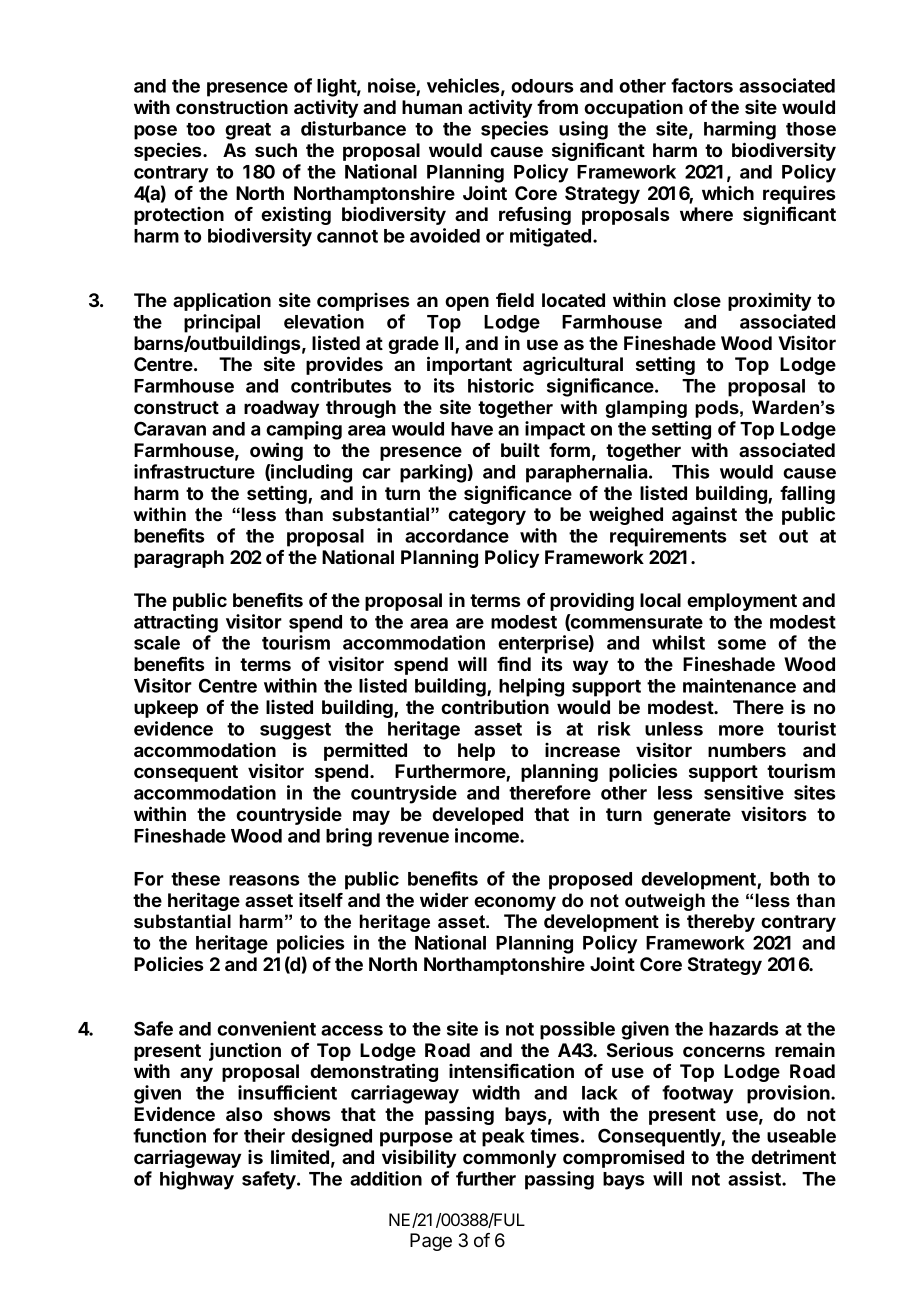  Describe the element at coordinates (264, 880) in the screenshot. I see `reasons` at that location.
